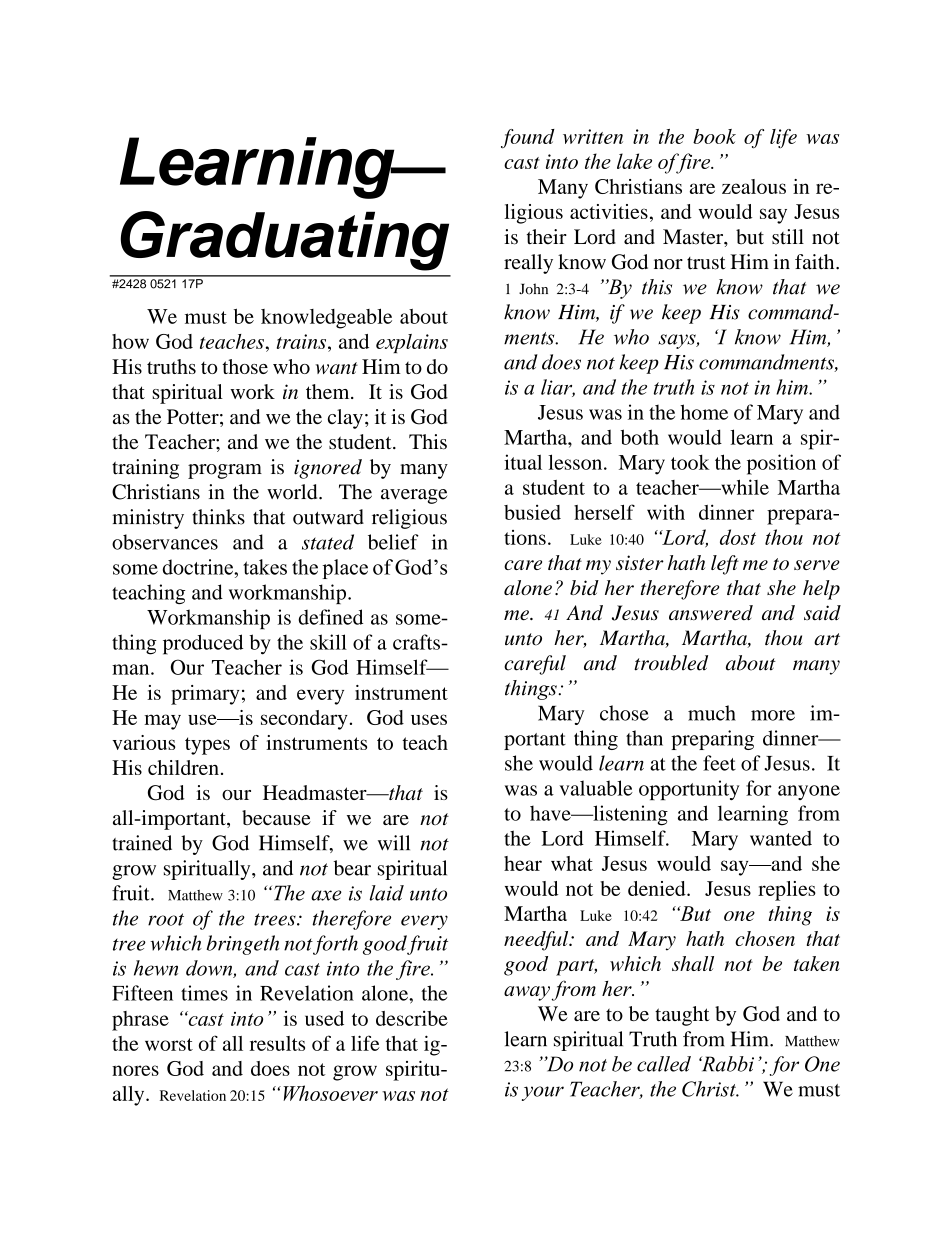  What do you see at coordinates (754, 186) in the screenshot?
I see `zealous` at bounding box center [754, 186].
